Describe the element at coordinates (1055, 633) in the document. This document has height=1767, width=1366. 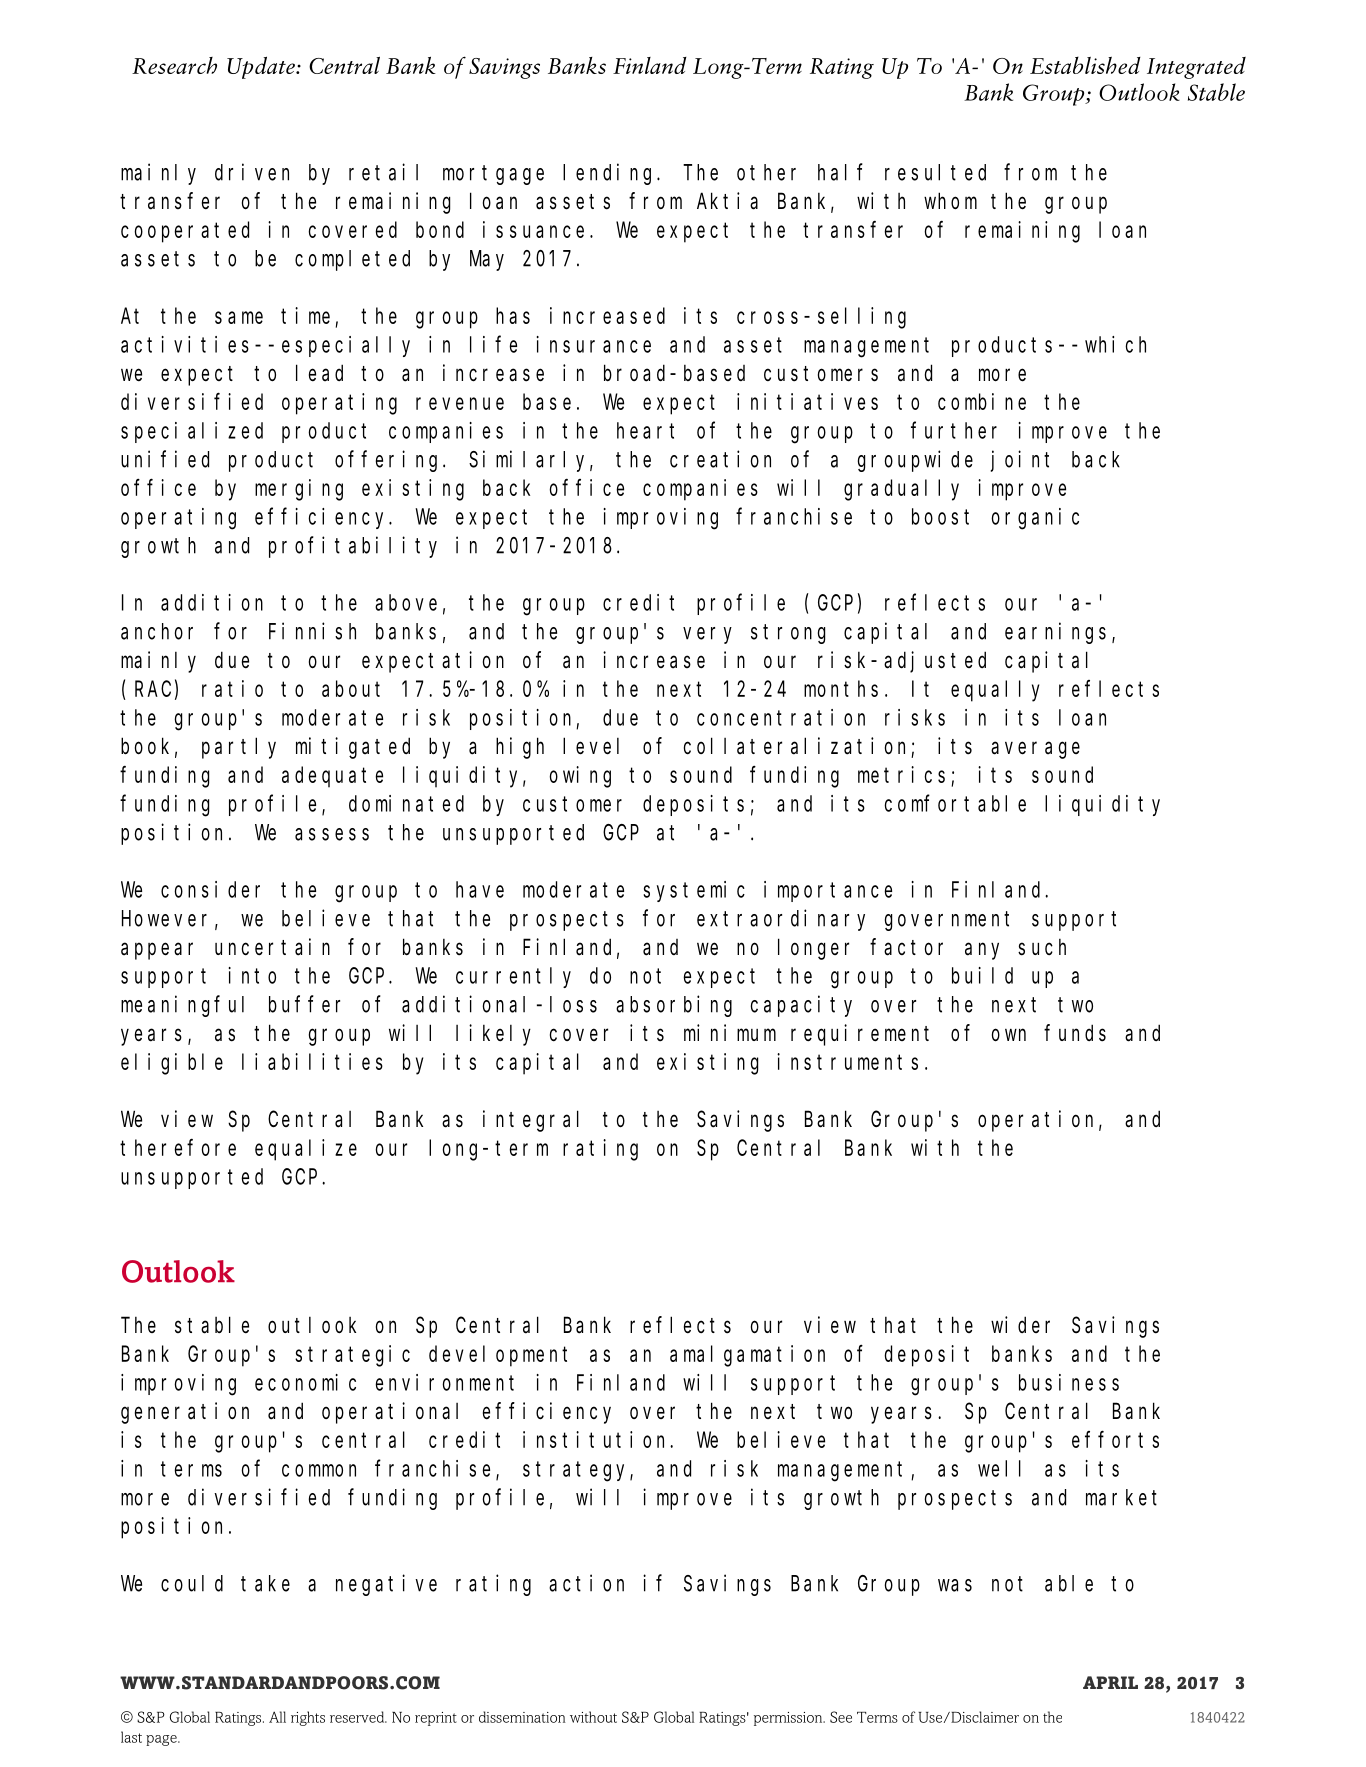
I see `earnings` at that location.
